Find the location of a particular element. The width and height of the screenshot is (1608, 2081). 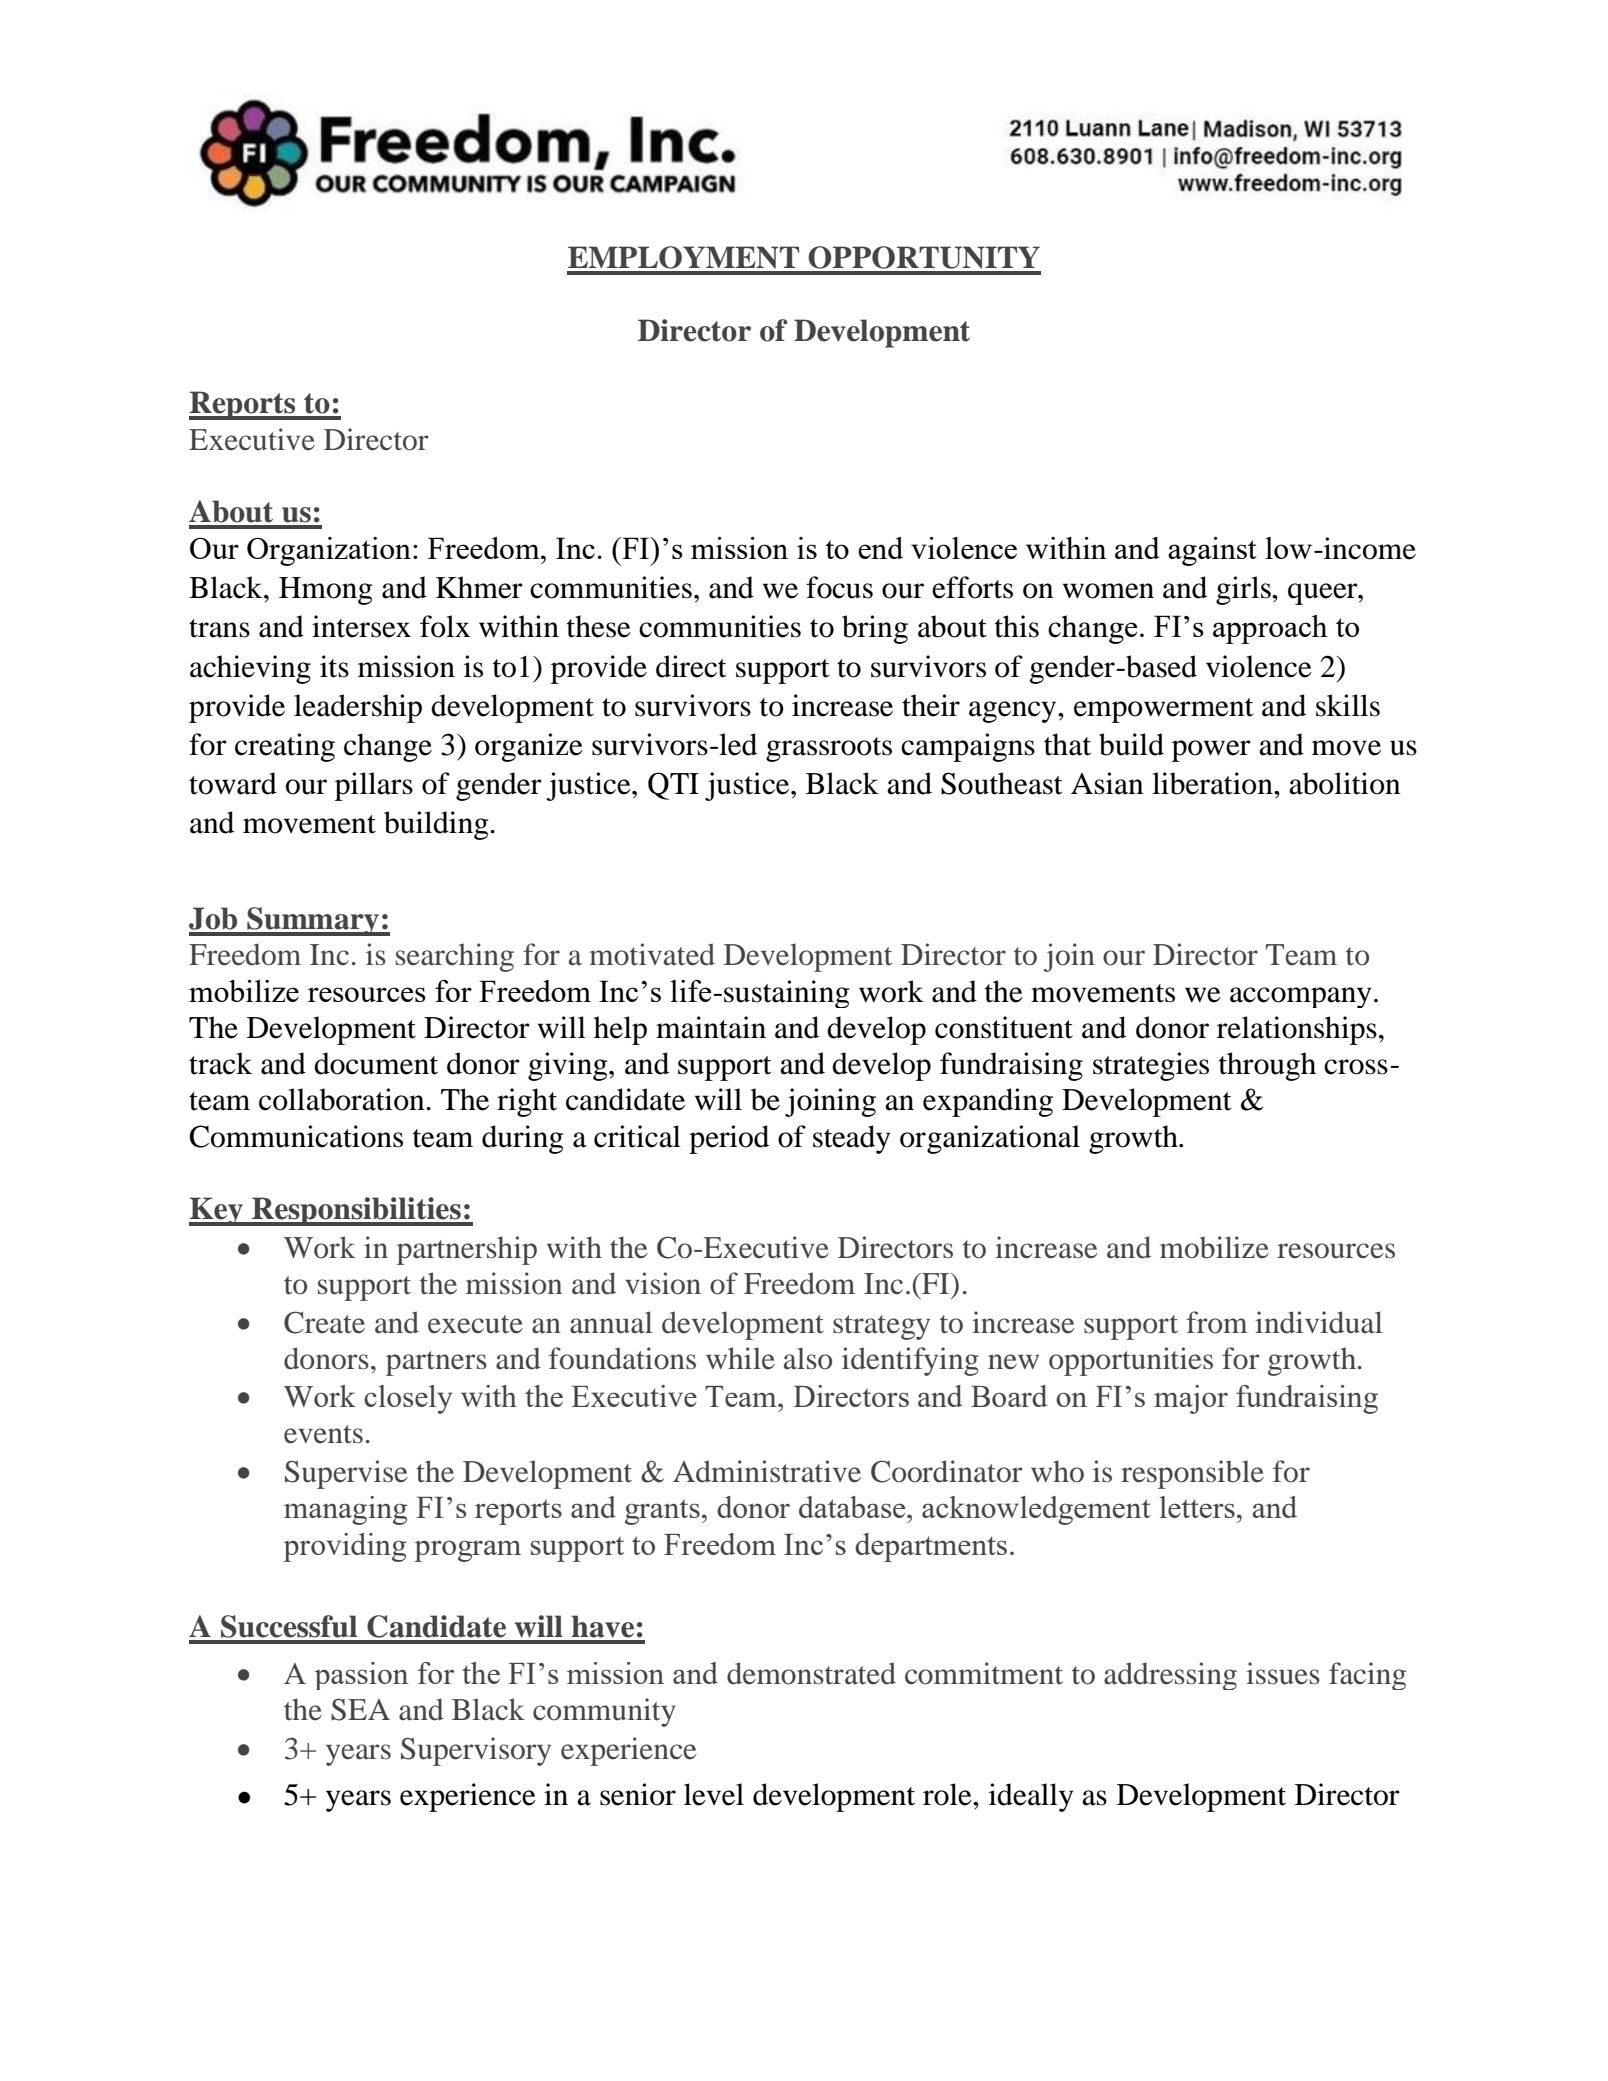

intersex is located at coordinates (361, 626).
